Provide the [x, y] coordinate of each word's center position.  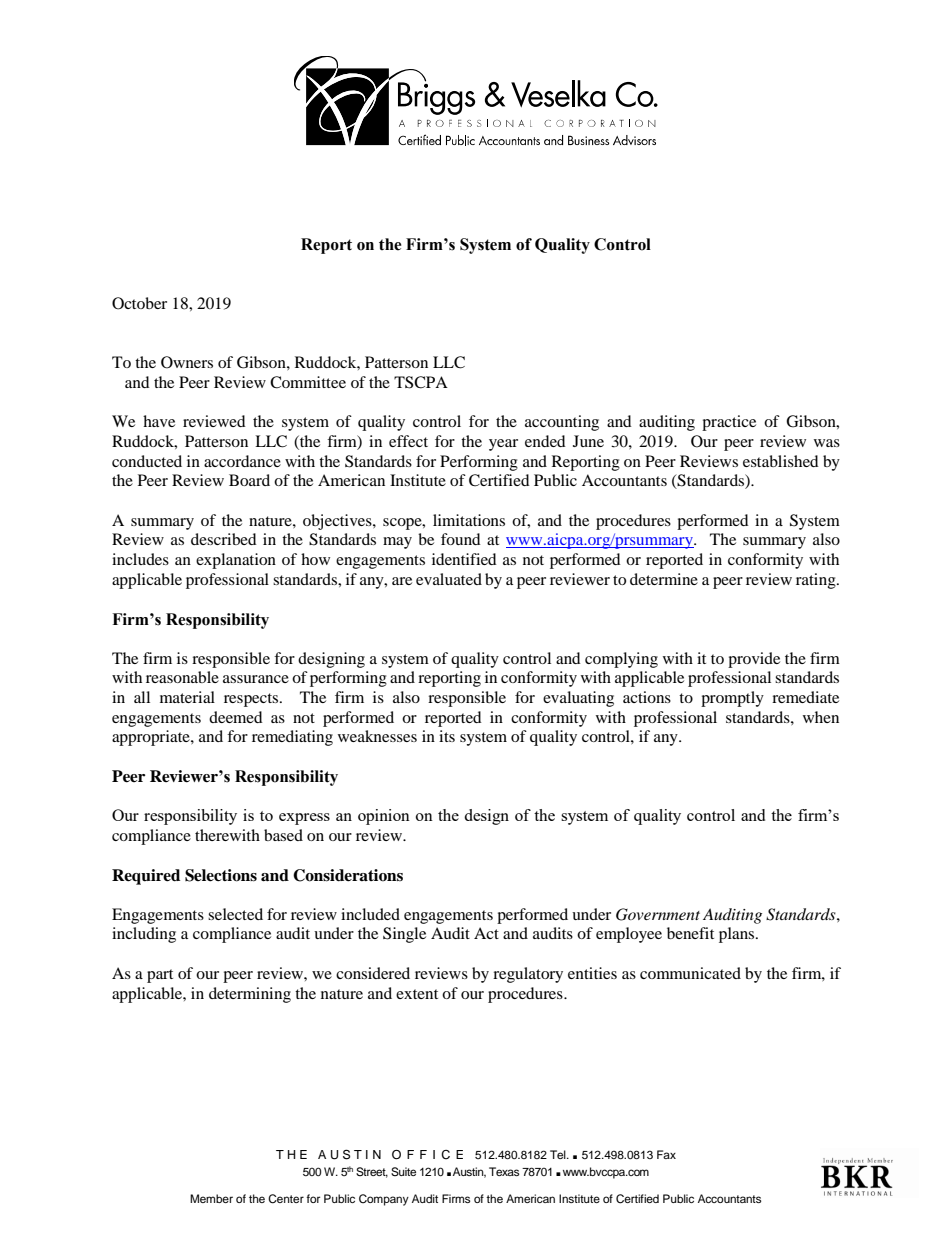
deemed [236, 717]
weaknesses [377, 736]
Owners [187, 362]
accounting [562, 423]
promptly [732, 699]
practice [729, 423]
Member [211, 1198]
